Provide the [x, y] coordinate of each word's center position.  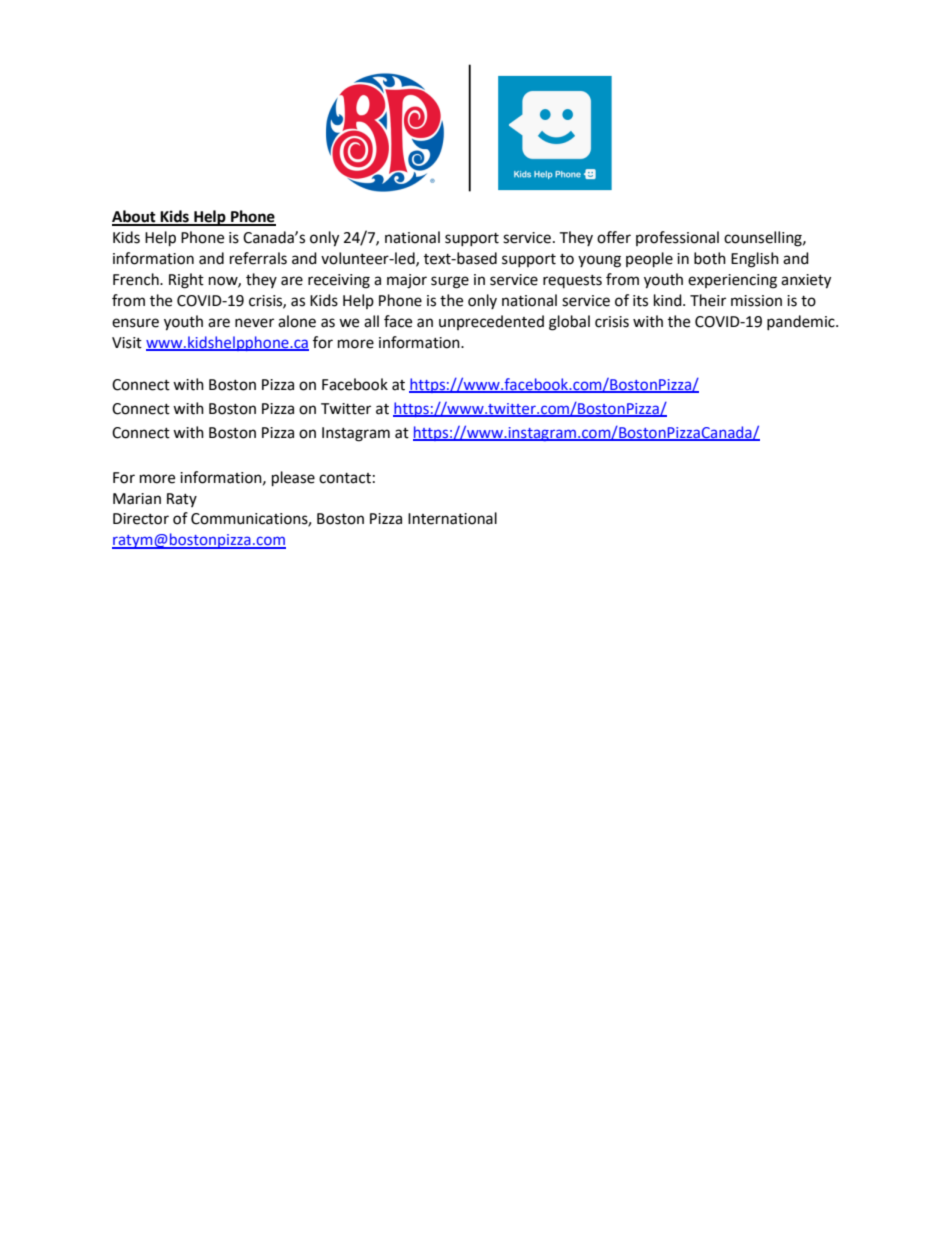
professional [677, 238]
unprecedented [491, 322]
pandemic [802, 322]
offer [614, 237]
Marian [137, 499]
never [254, 323]
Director [141, 519]
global [569, 323]
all [371, 321]
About [135, 217]
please [293, 479]
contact [345, 478]
